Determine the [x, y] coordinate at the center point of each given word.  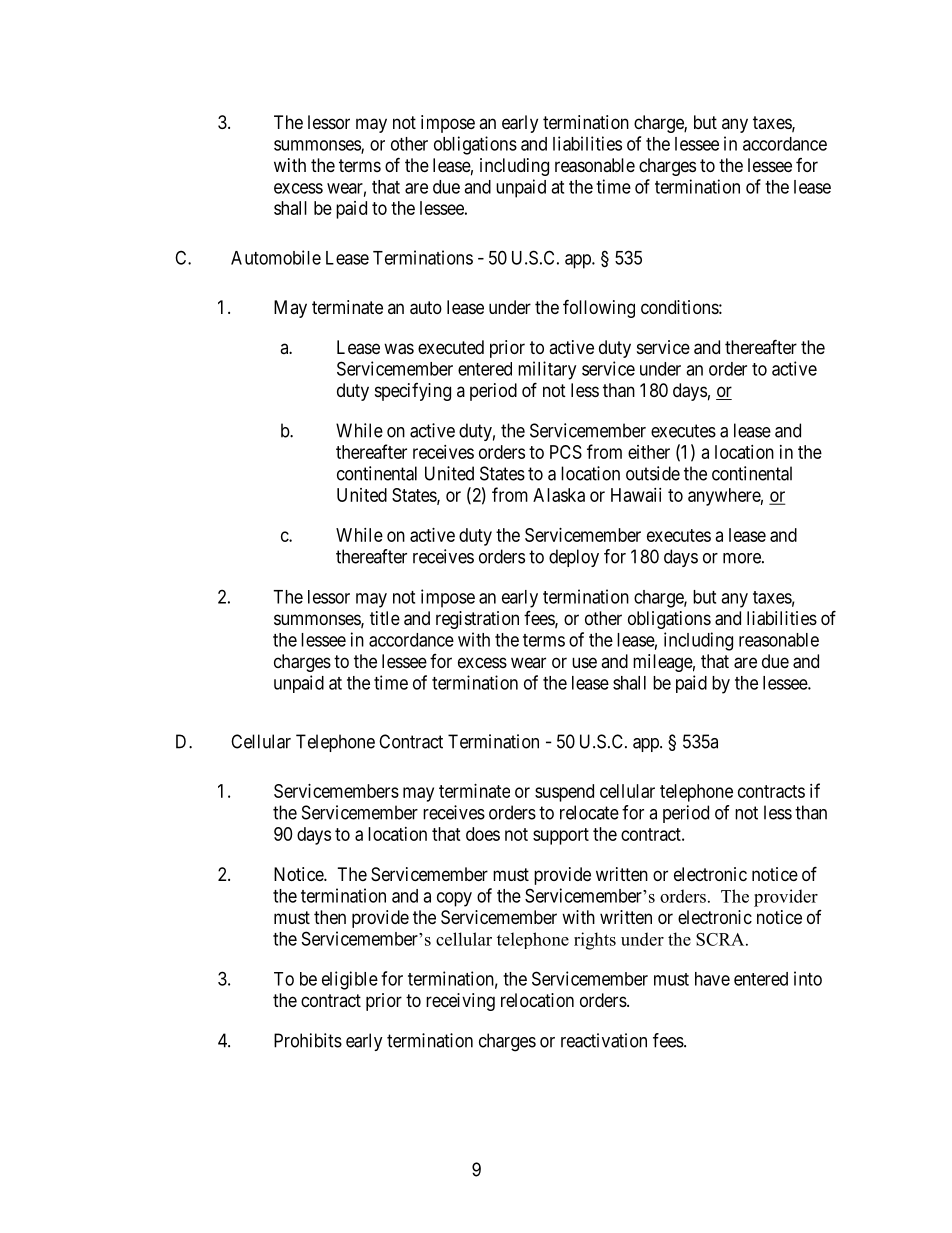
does [483, 834]
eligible [350, 980]
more [743, 558]
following [599, 308]
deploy [574, 558]
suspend [564, 793]
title [385, 618]
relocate [589, 812]
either [649, 452]
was [399, 349]
